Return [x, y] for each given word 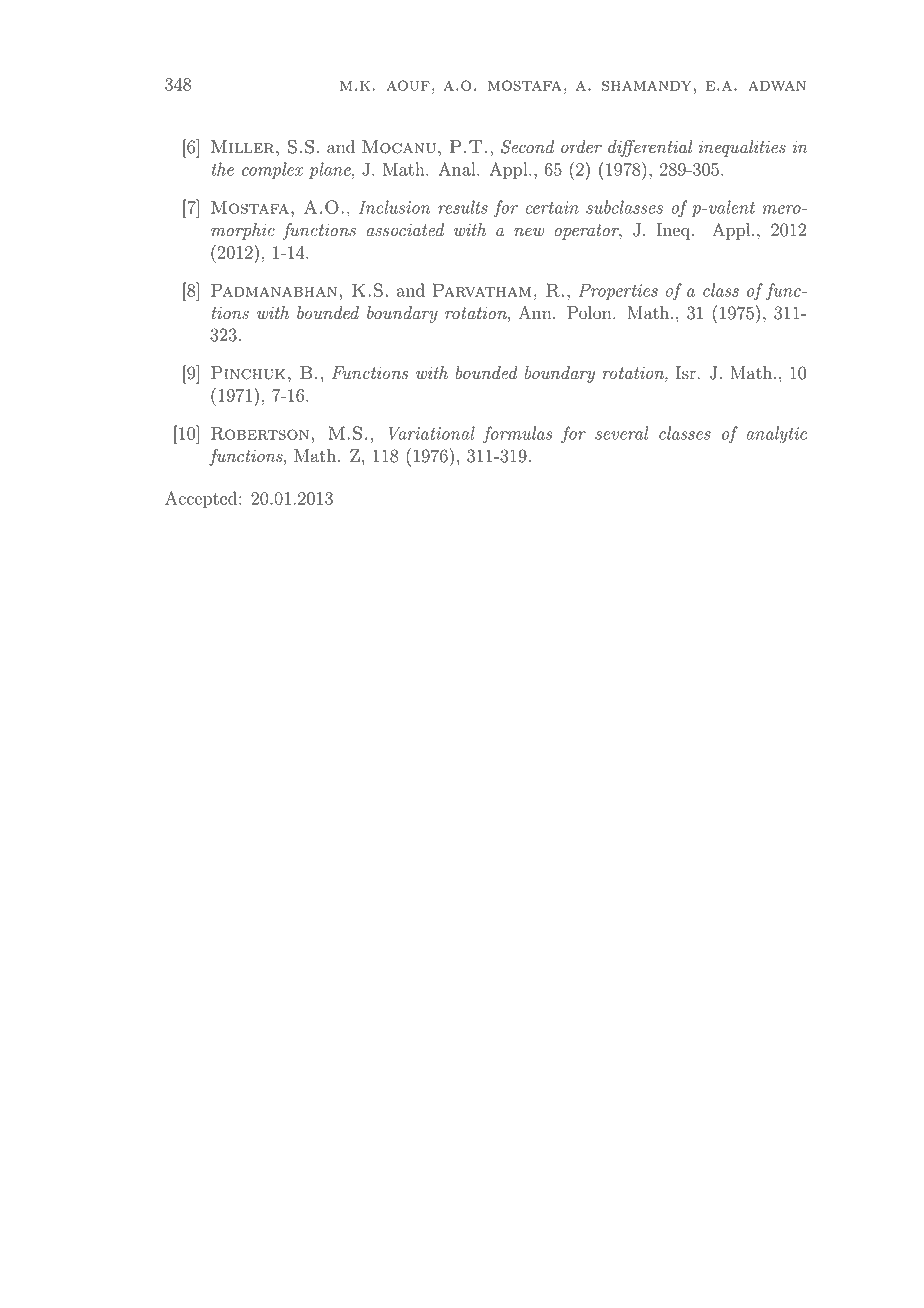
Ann [536, 312]
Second [527, 147]
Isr [687, 373]
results [463, 207]
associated [405, 230]
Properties [618, 292]
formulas [518, 435]
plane [331, 170]
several [622, 433]
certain [552, 207]
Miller [244, 147]
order [581, 147]
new [529, 232]
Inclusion [394, 207]
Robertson [260, 433]
